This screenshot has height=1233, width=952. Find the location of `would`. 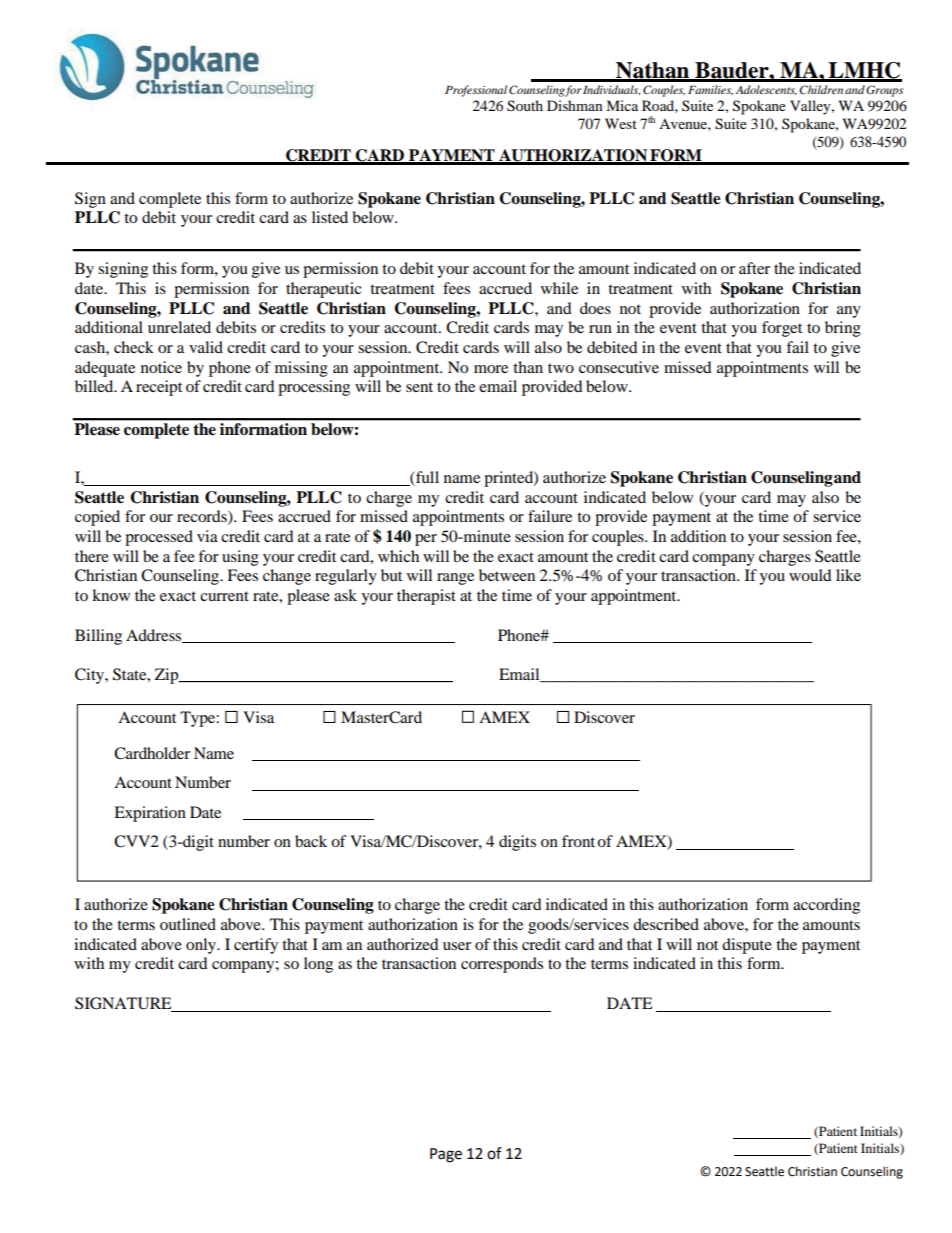

would is located at coordinates (810, 575).
